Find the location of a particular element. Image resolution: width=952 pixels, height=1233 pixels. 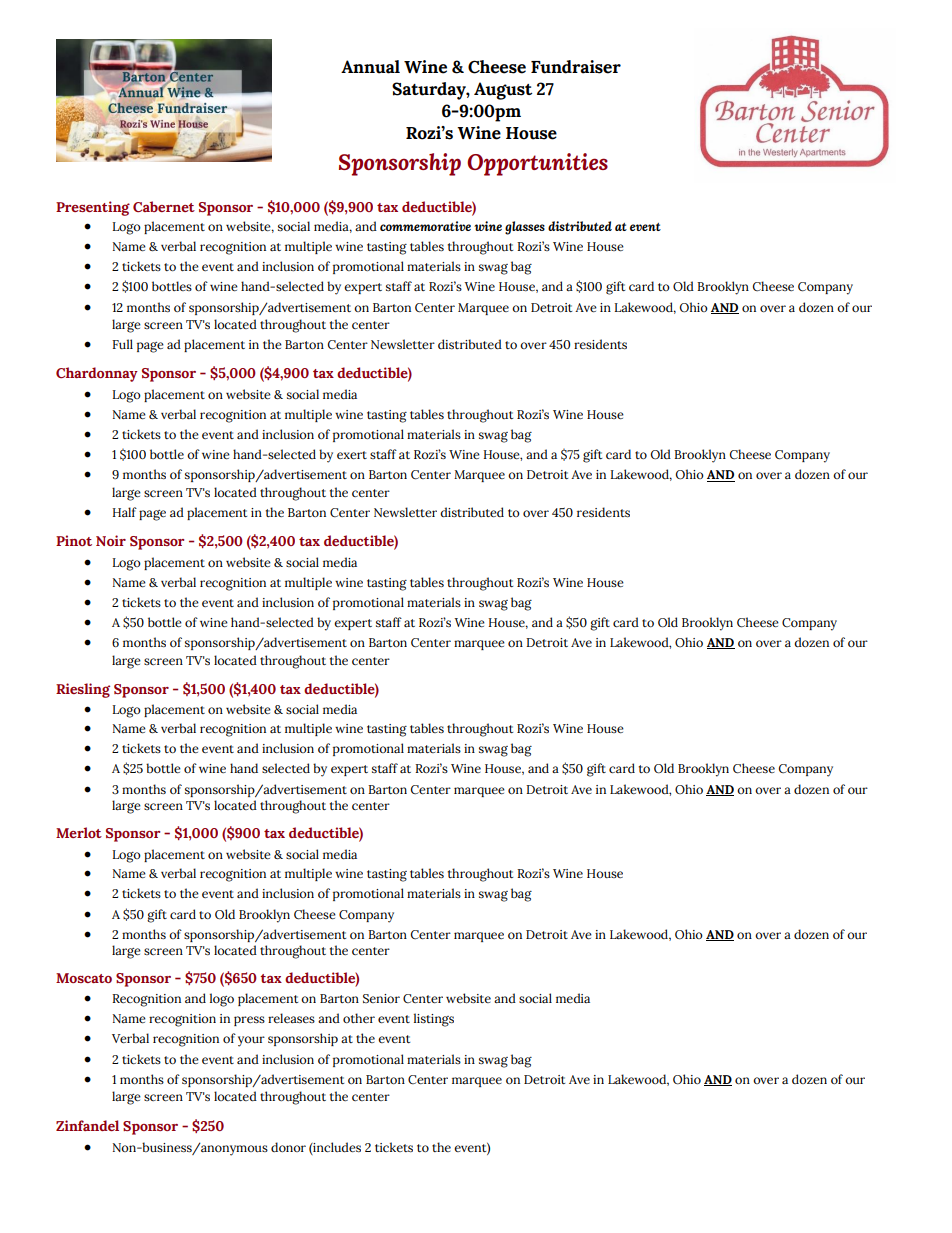

Merlot is located at coordinates (79, 832).
